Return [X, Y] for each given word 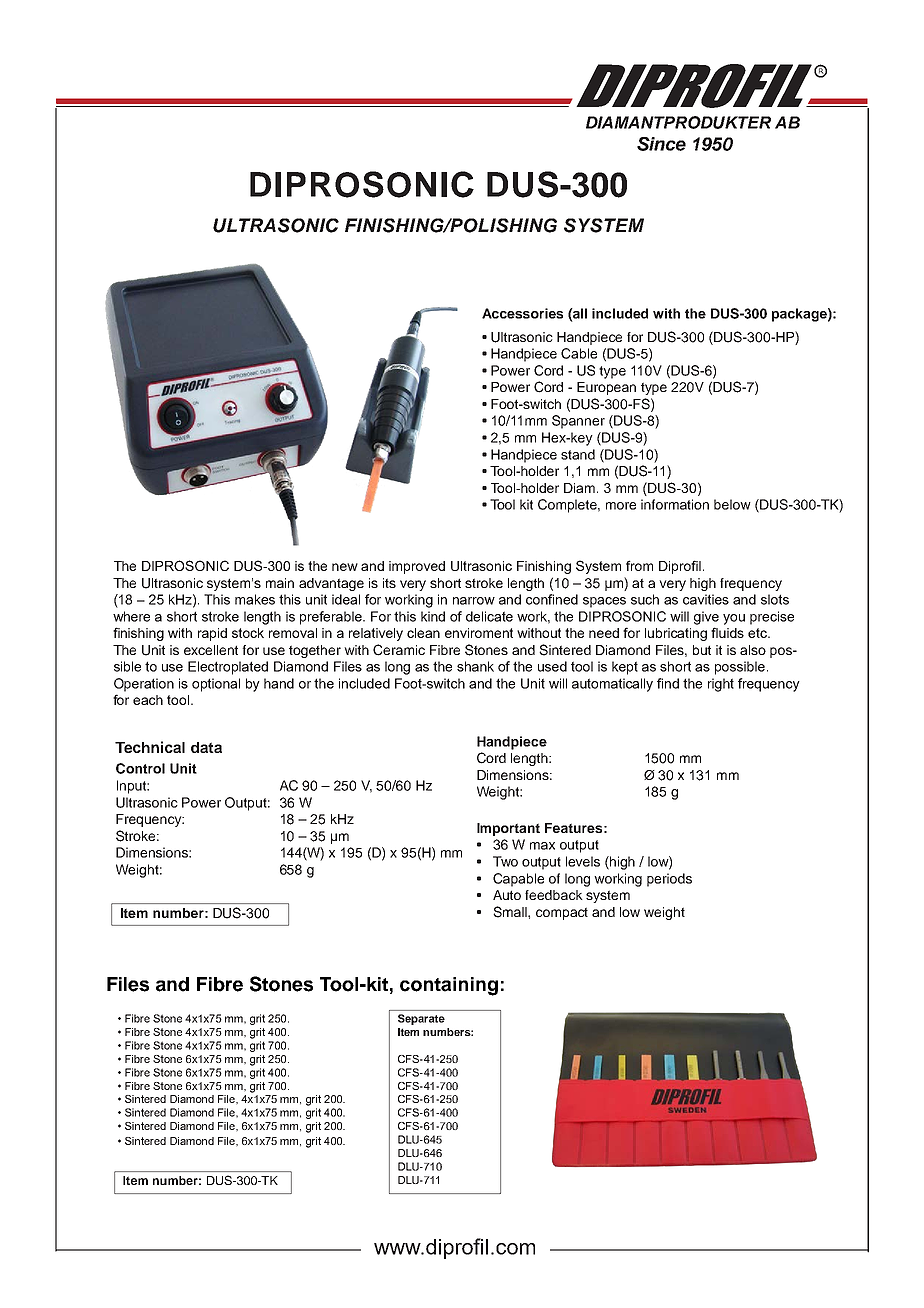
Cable [579, 353]
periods [669, 880]
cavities [706, 599]
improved [417, 567]
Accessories [522, 313]
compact [562, 913]
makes [255, 599]
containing [449, 986]
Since [661, 144]
